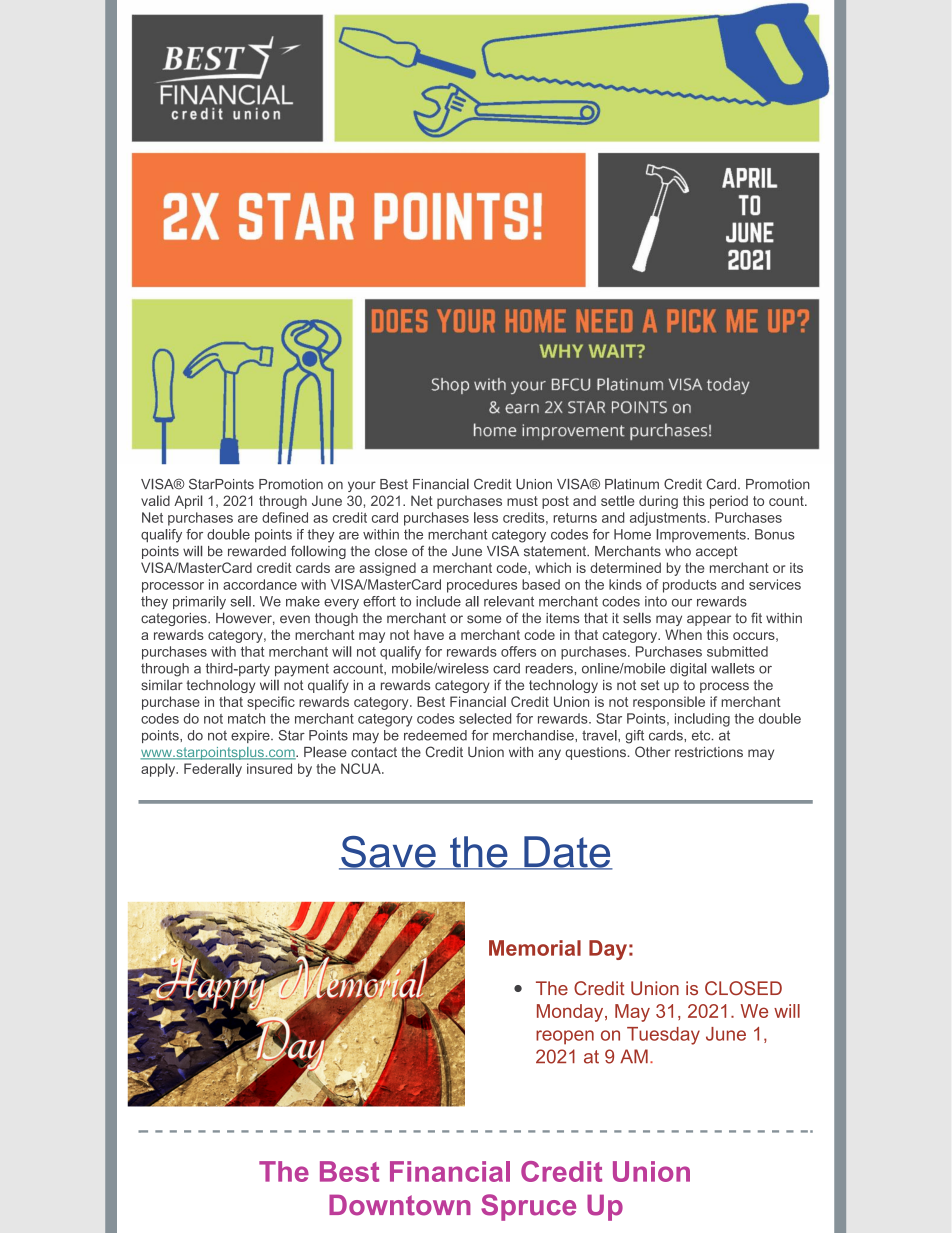  I want to click on Save, so click(388, 853).
